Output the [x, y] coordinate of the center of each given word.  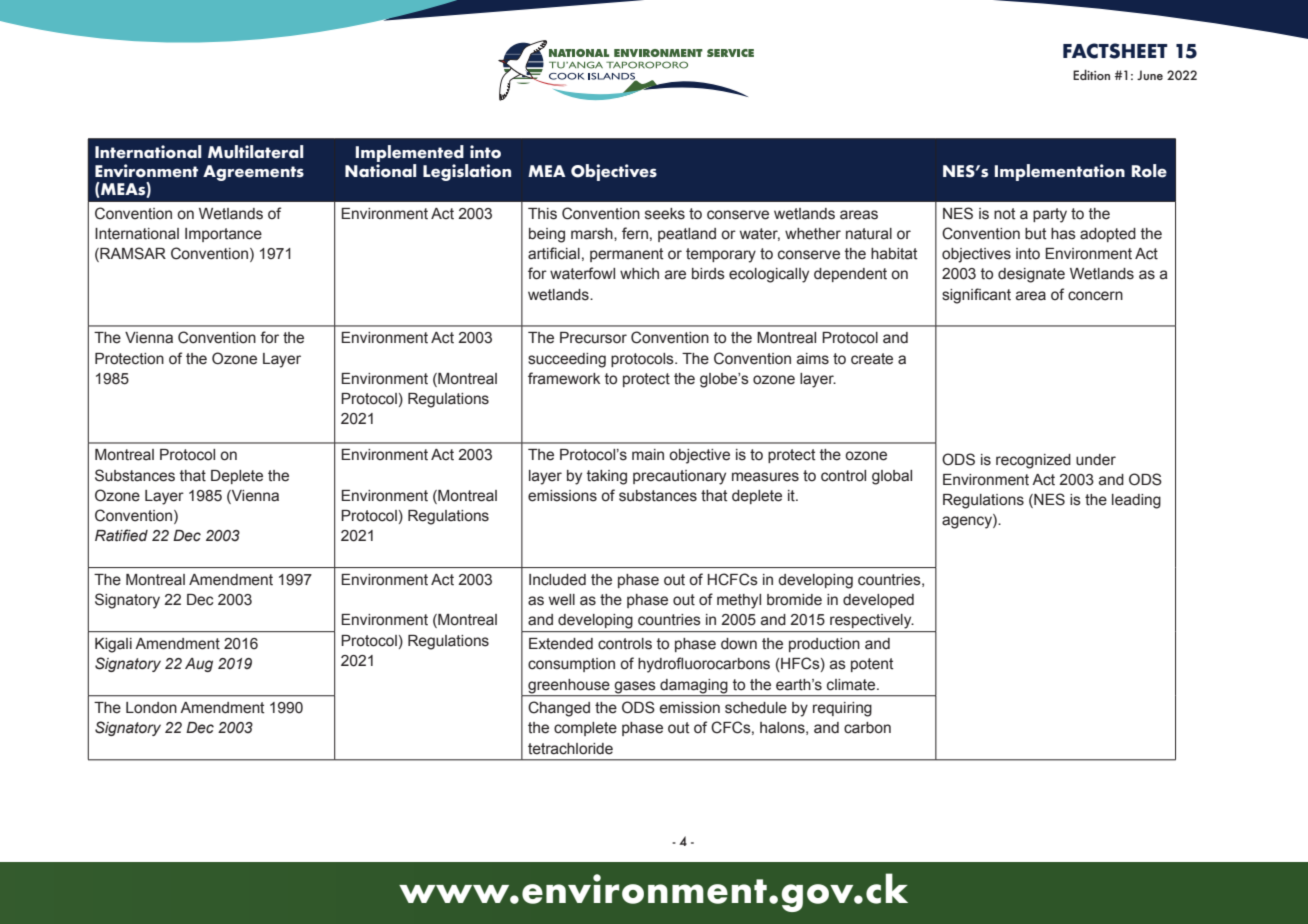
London [151, 708]
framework [564, 378]
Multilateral [255, 152]
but [1036, 234]
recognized [1033, 461]
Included [557, 580]
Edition [1091, 74]
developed [878, 601]
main [648, 455]
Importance [223, 235]
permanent [627, 255]
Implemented [410, 153]
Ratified [121, 535]
